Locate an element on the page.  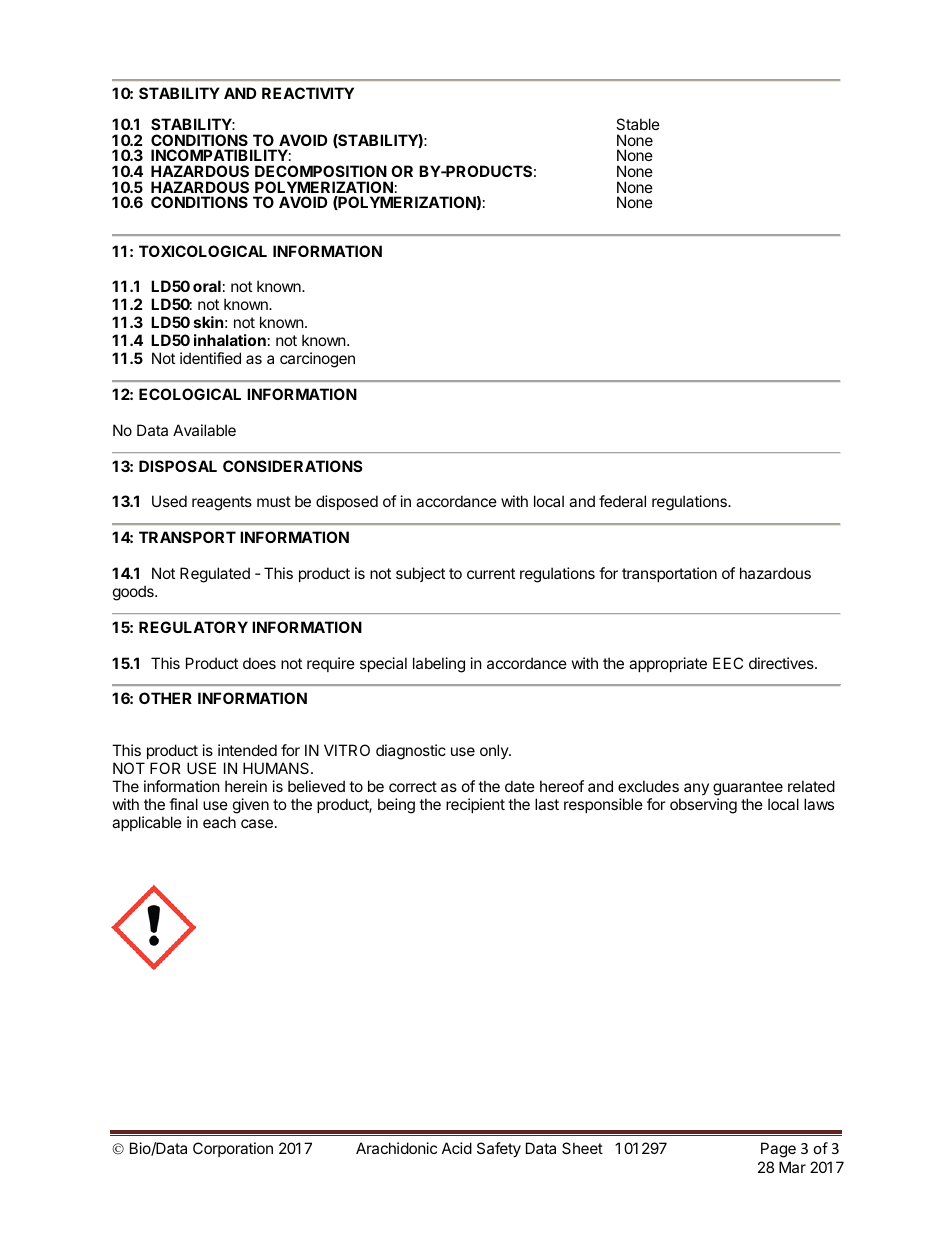
disposed is located at coordinates (347, 502).
